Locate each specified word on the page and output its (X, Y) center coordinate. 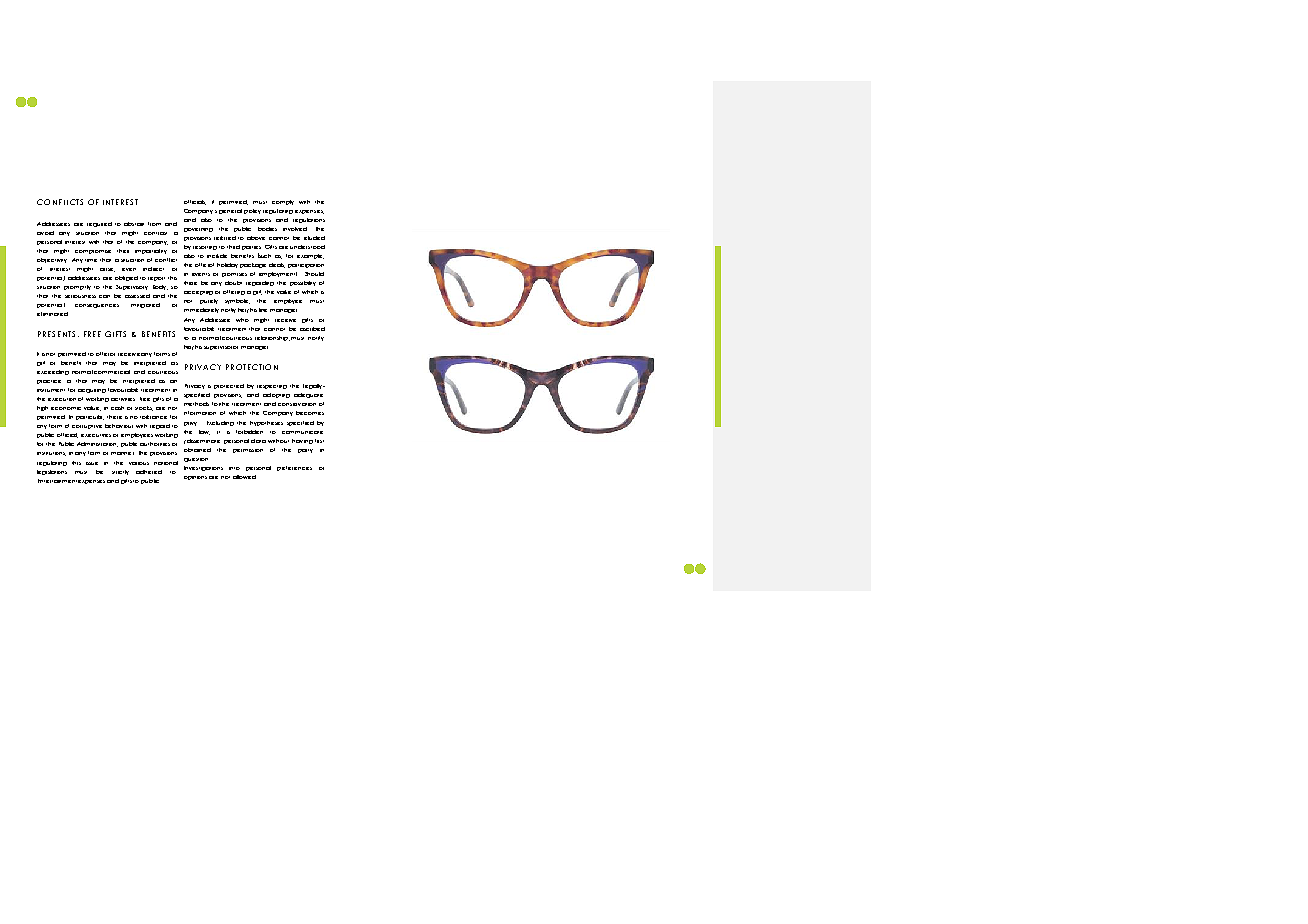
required (99, 224)
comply (283, 202)
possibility (303, 283)
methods (196, 404)
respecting (272, 387)
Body (160, 287)
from (154, 224)
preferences (294, 468)
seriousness (80, 296)
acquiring (92, 391)
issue (92, 463)
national (166, 463)
